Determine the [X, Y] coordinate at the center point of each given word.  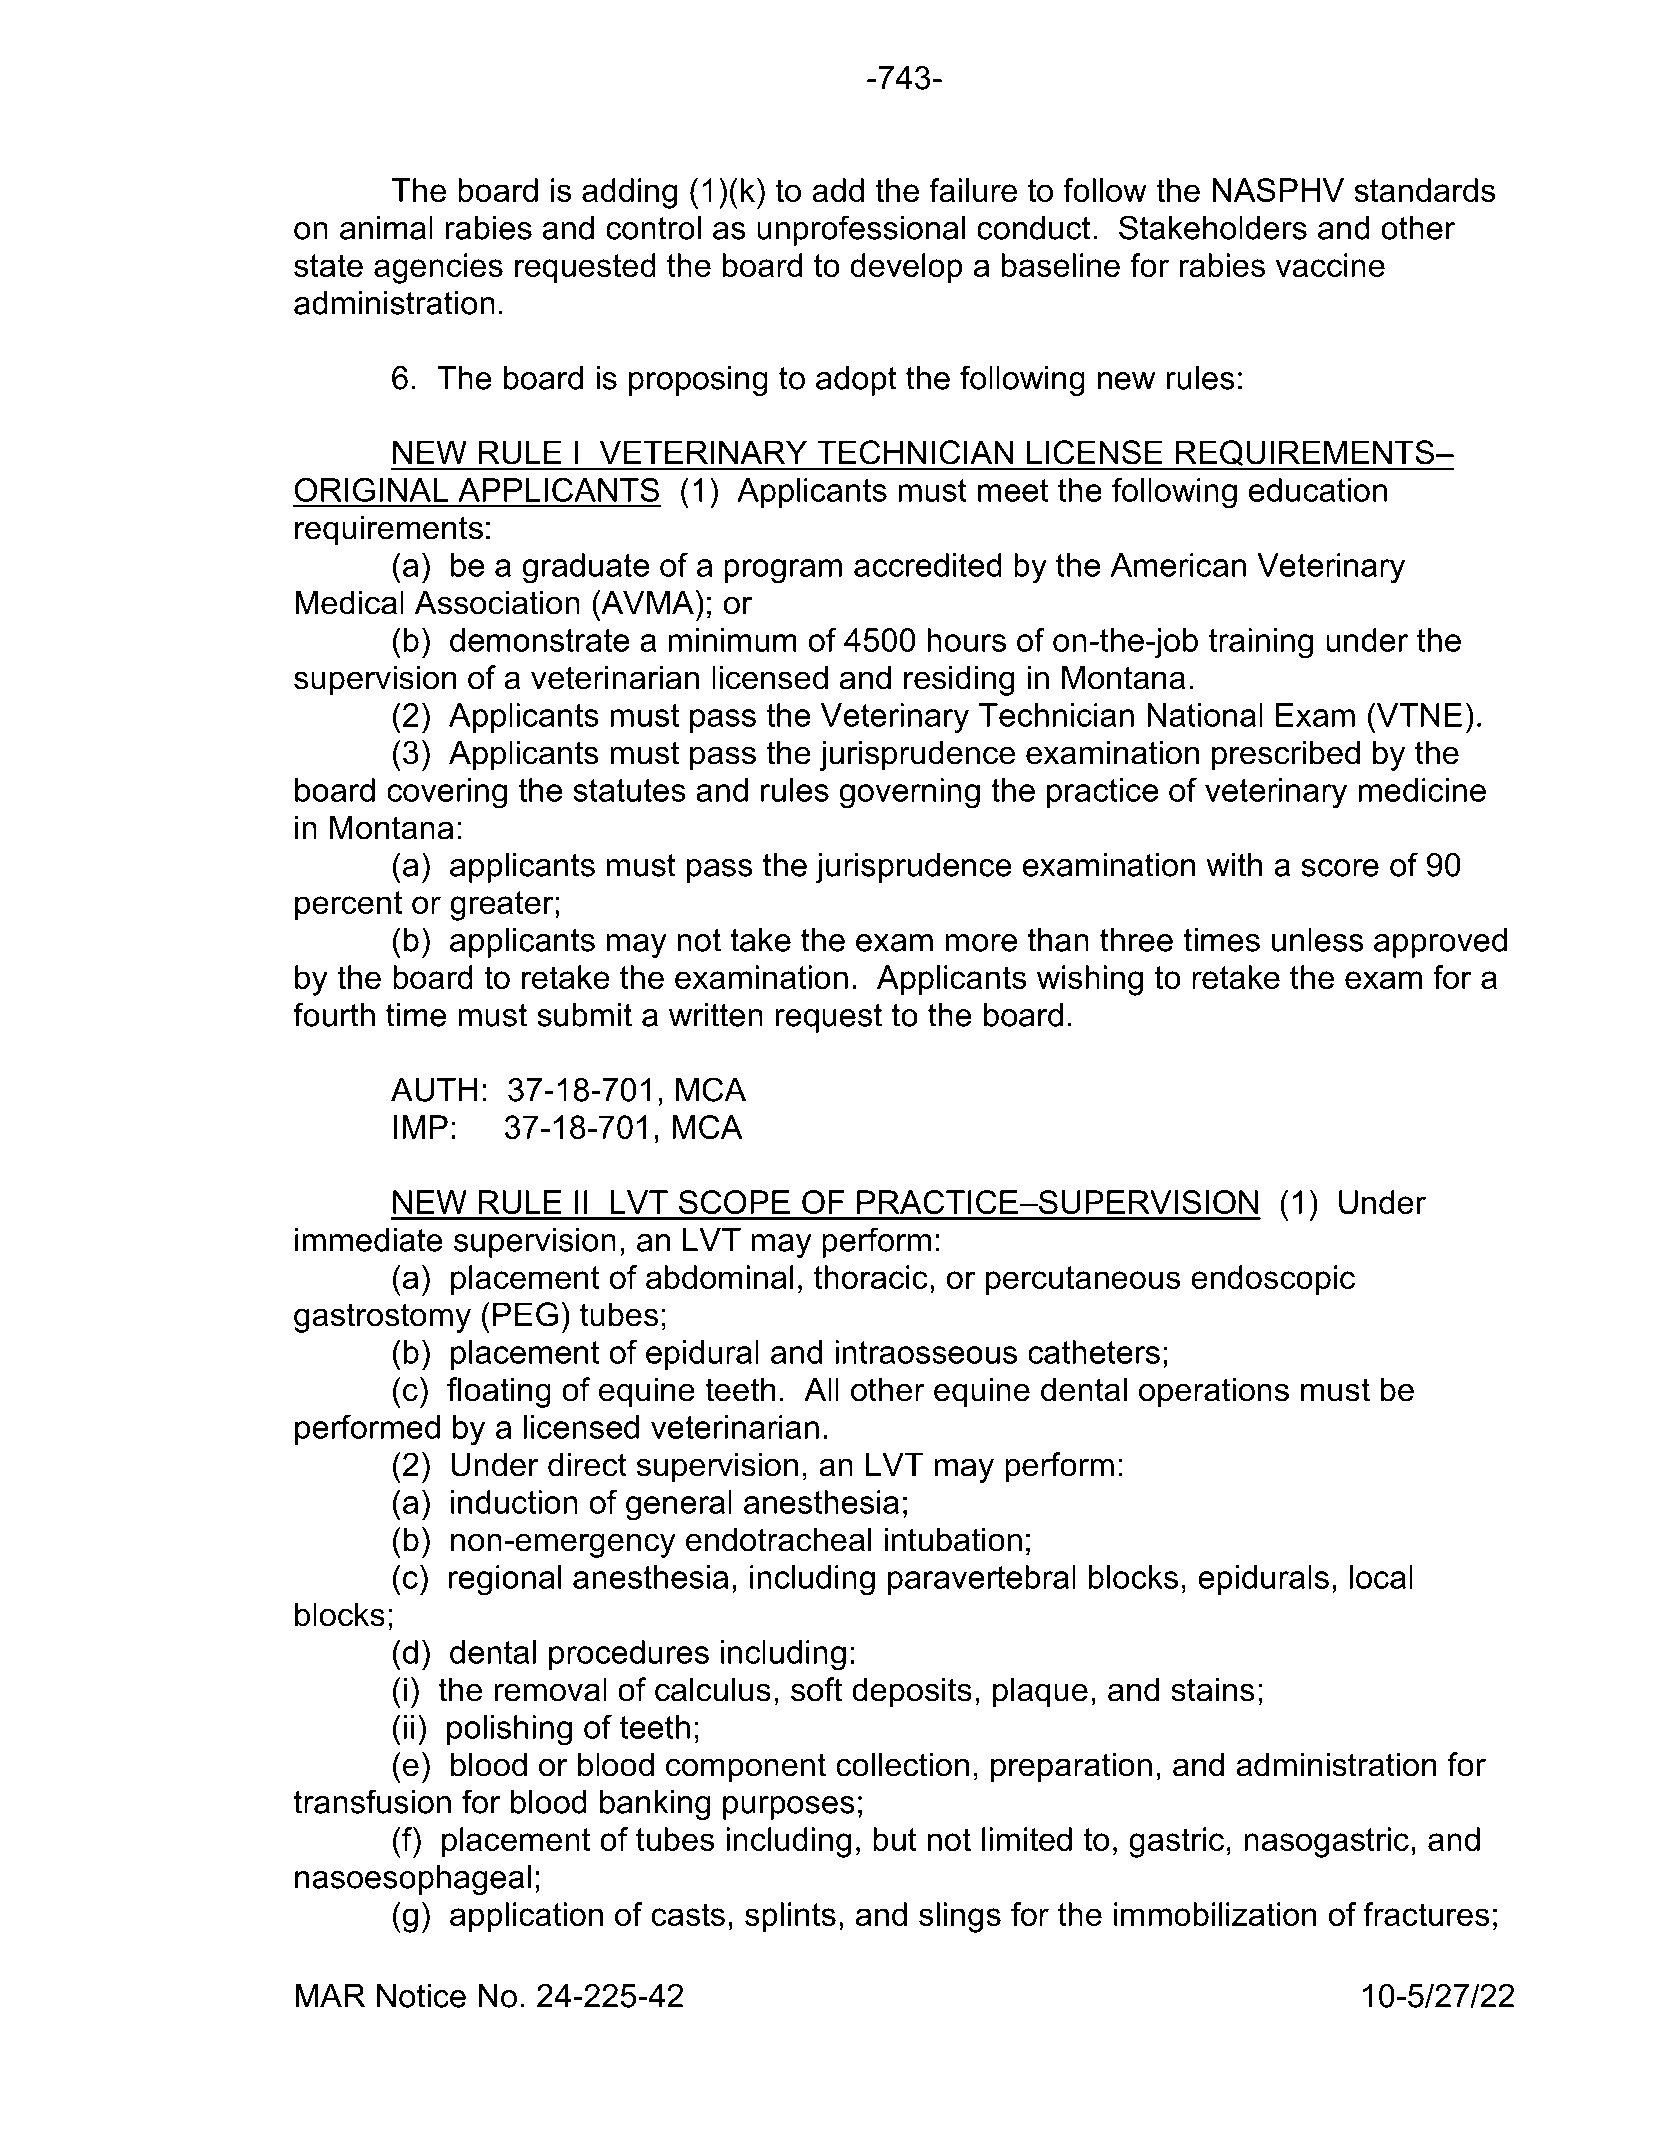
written [716, 1015]
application [526, 1917]
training [1261, 643]
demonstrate [539, 640]
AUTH [434, 1090]
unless [1318, 940]
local [1381, 1577]
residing [959, 680]
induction [514, 1502]
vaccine [1330, 265]
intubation [953, 1539]
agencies [438, 268]
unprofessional [861, 230]
